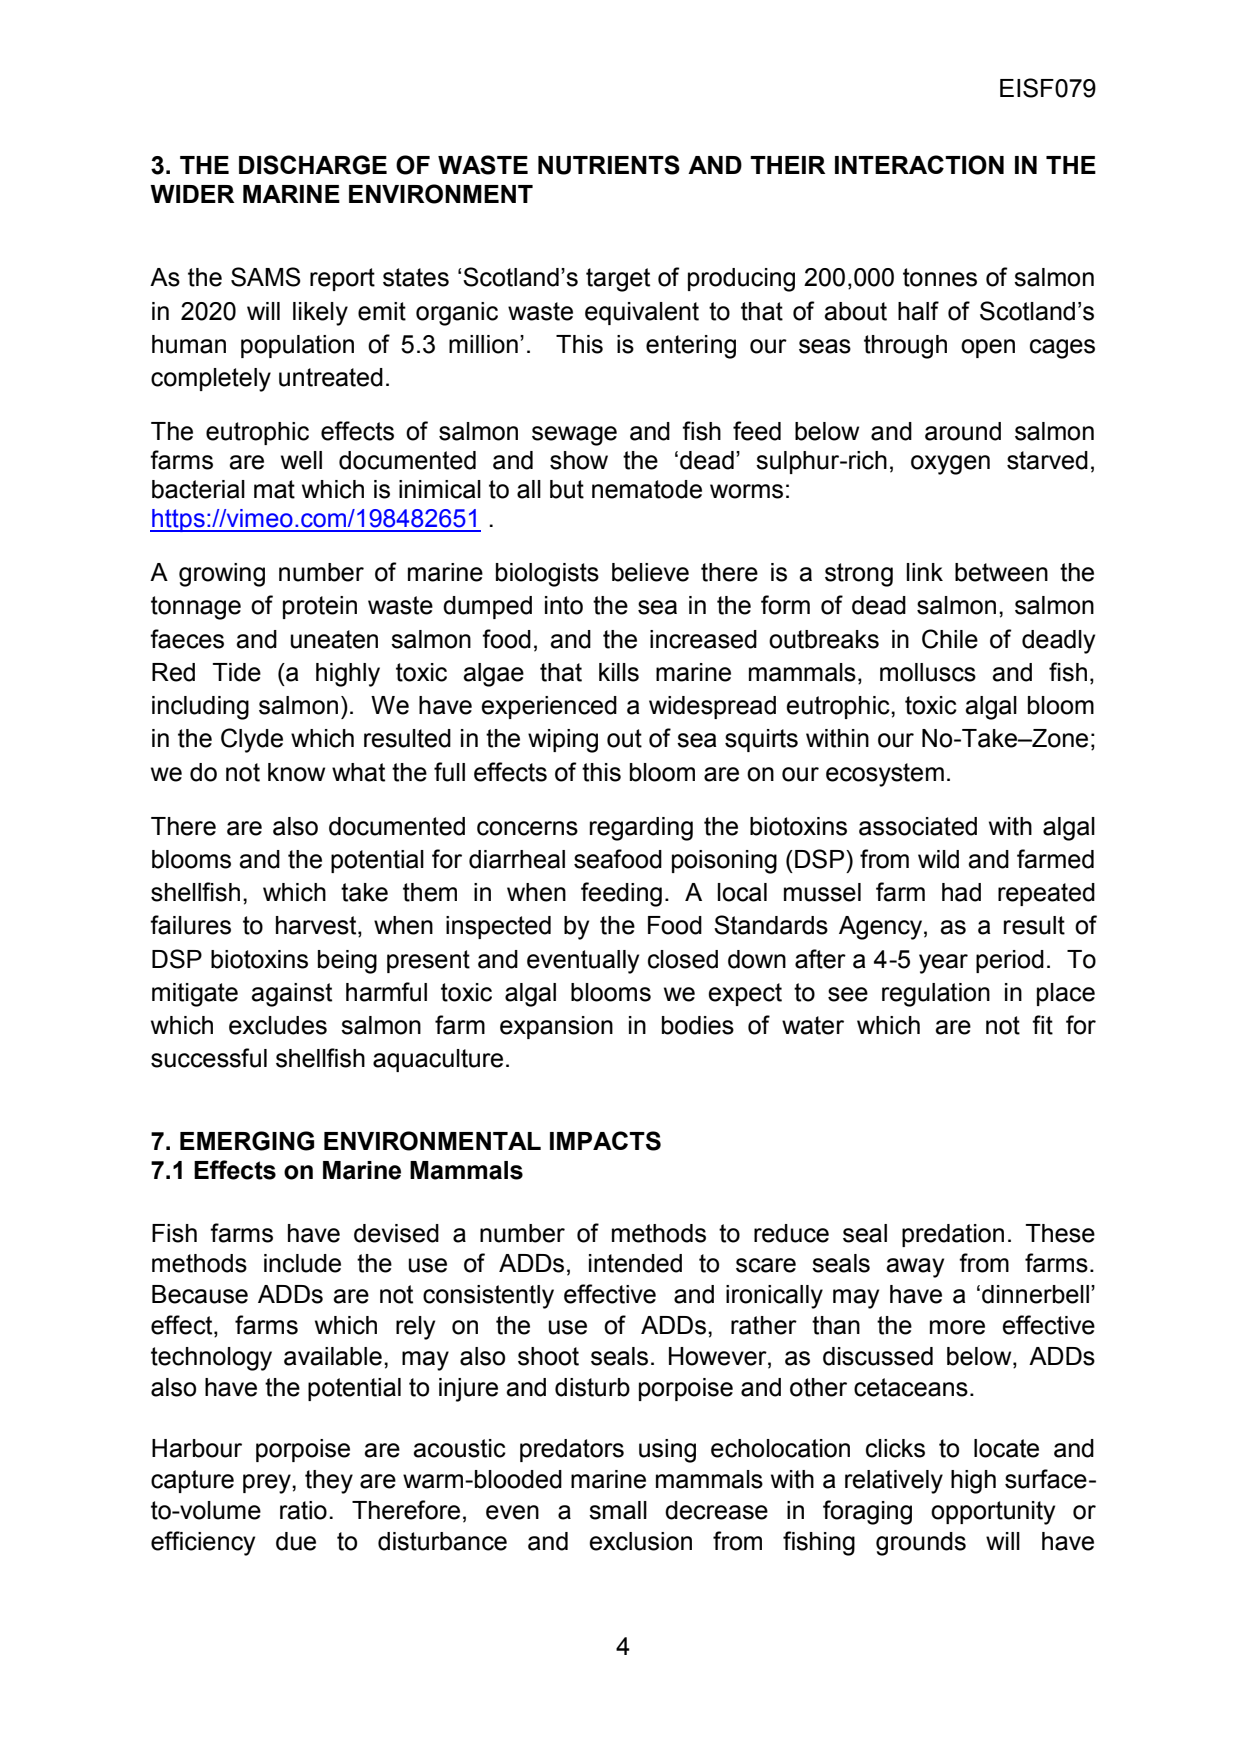  Describe the element at coordinates (313, 165) in the screenshot. I see `DISCHARGE` at that location.
